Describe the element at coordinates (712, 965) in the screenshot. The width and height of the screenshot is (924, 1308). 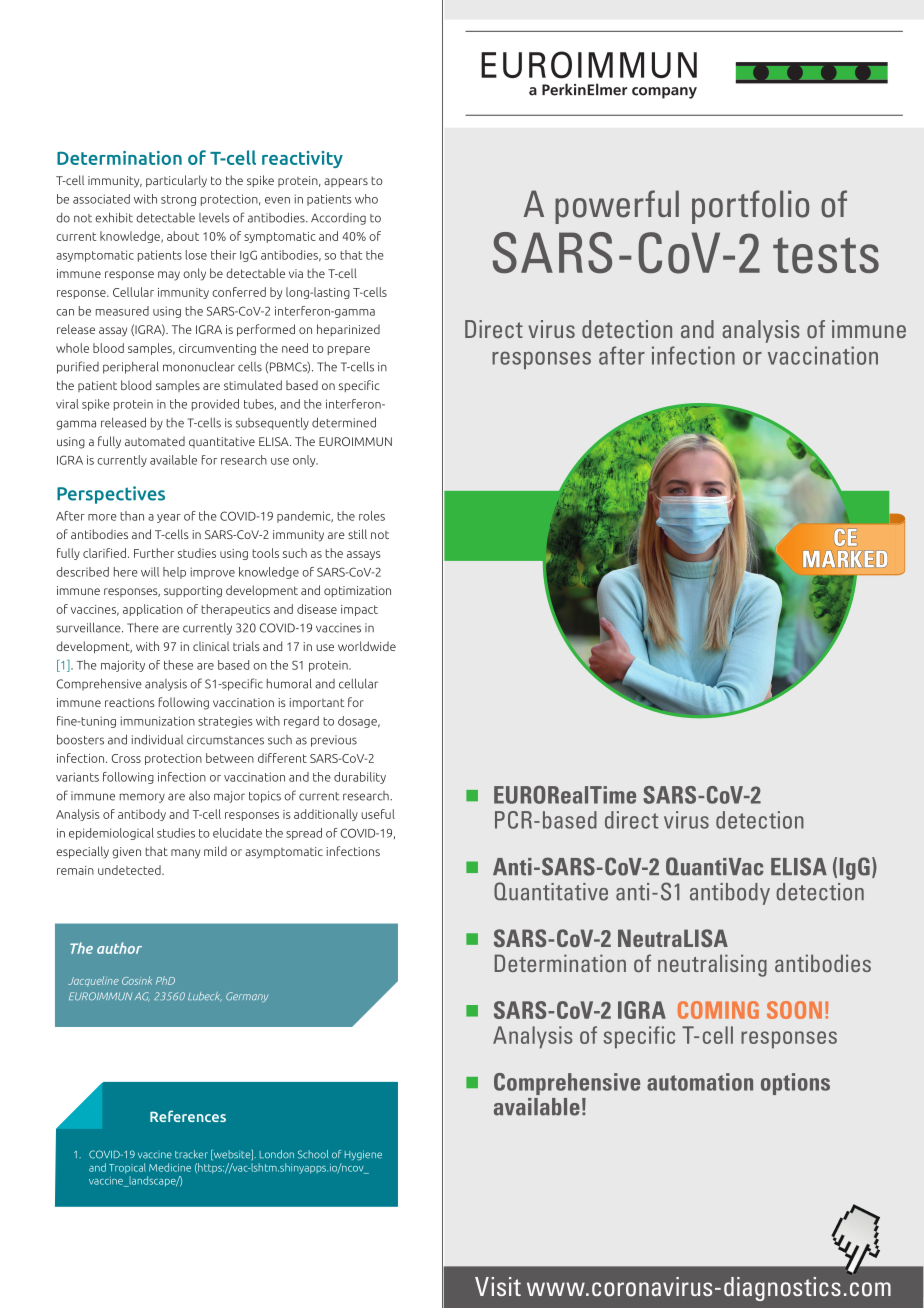
I see `neutralising` at that location.
